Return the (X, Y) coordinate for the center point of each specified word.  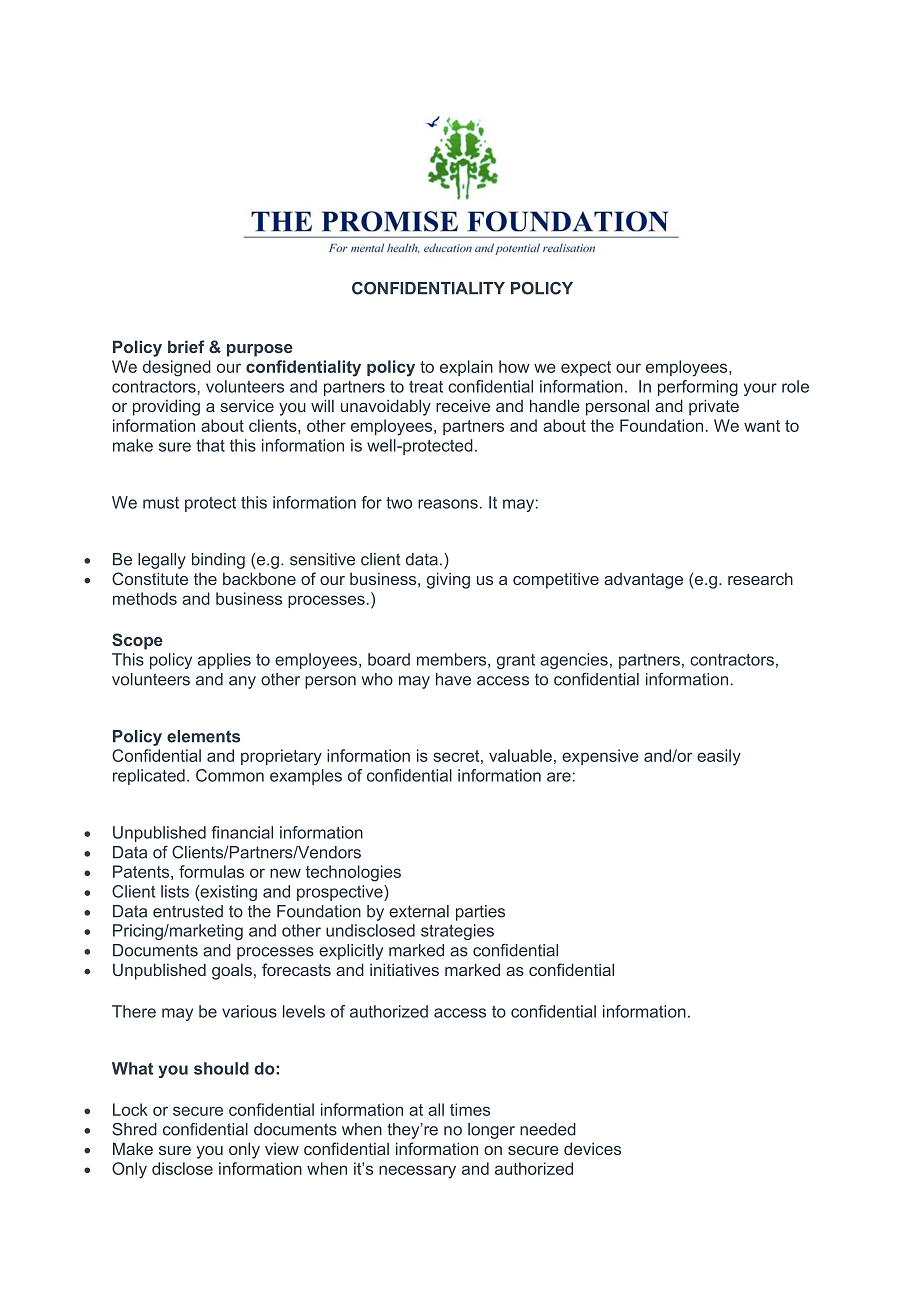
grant (516, 661)
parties (480, 913)
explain (466, 368)
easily (719, 757)
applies (224, 661)
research (760, 579)
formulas (211, 871)
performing (698, 388)
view (282, 1149)
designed (177, 368)
